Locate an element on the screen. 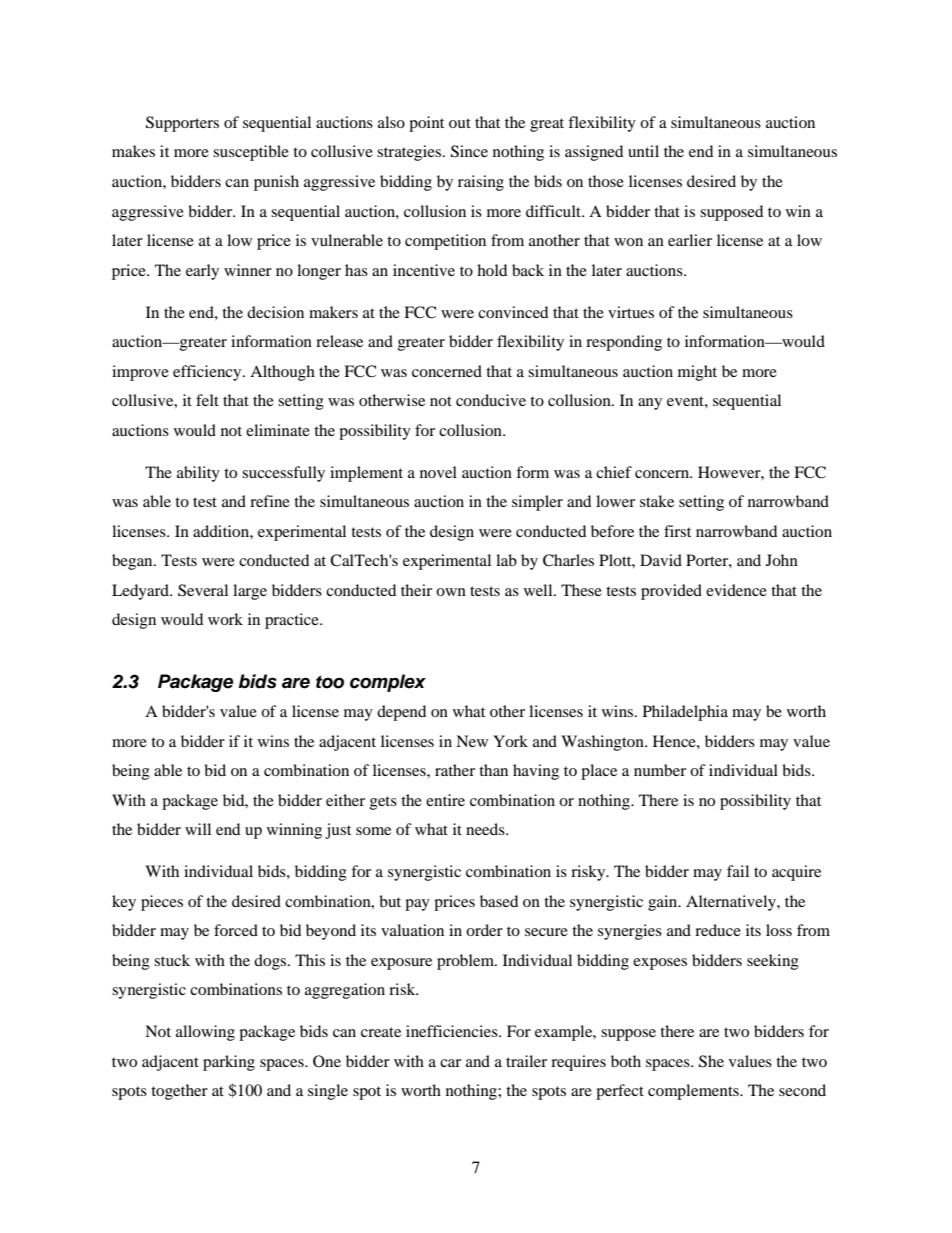 The image size is (952, 1233). stake is located at coordinates (657, 501).
